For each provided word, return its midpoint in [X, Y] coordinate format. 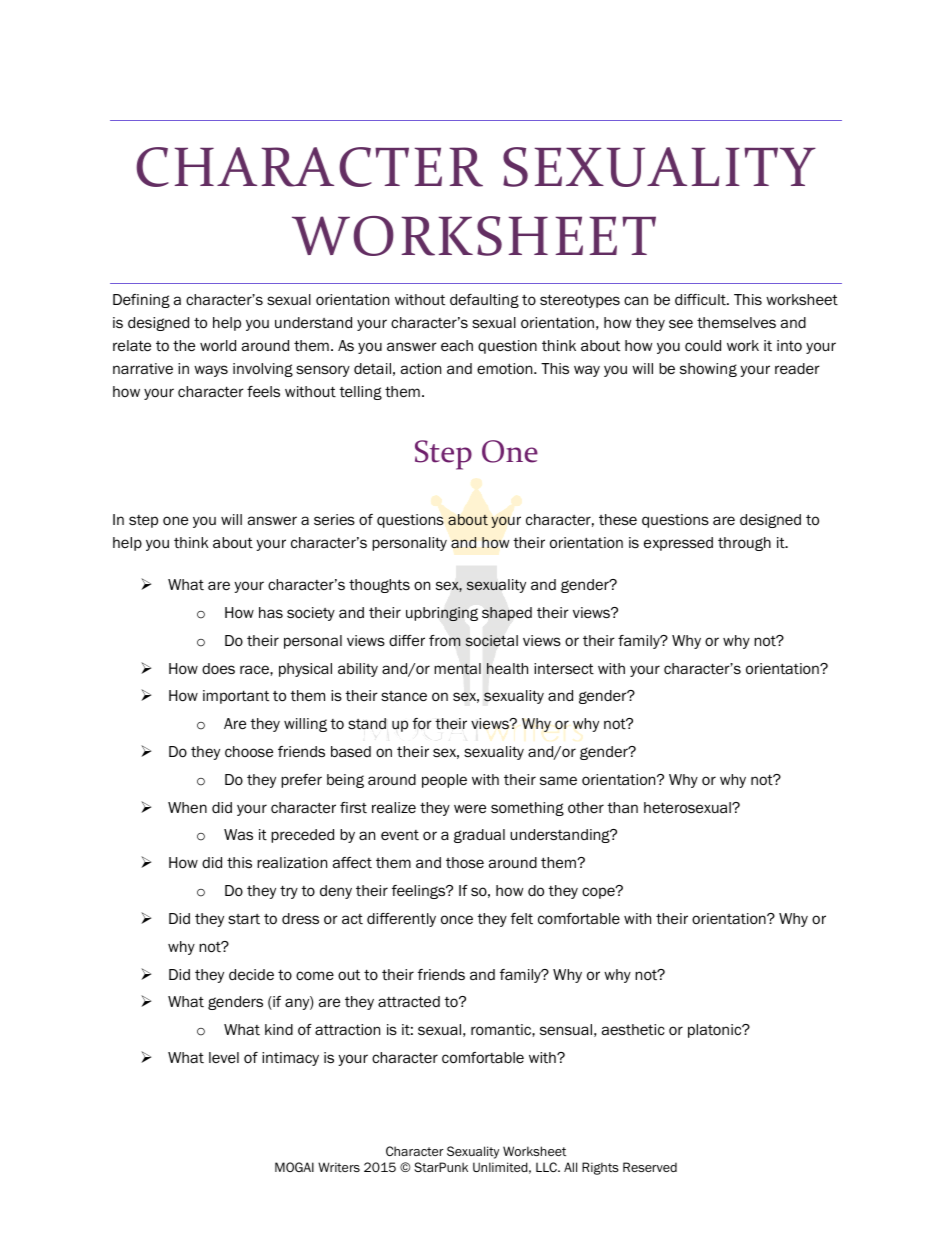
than [622, 807]
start [244, 919]
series [334, 520]
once [457, 920]
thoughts [379, 586]
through [744, 544]
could [703, 346]
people [444, 781]
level [224, 1057]
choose [249, 752]
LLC [548, 1167]
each [457, 345]
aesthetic [633, 1029]
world [218, 345]
